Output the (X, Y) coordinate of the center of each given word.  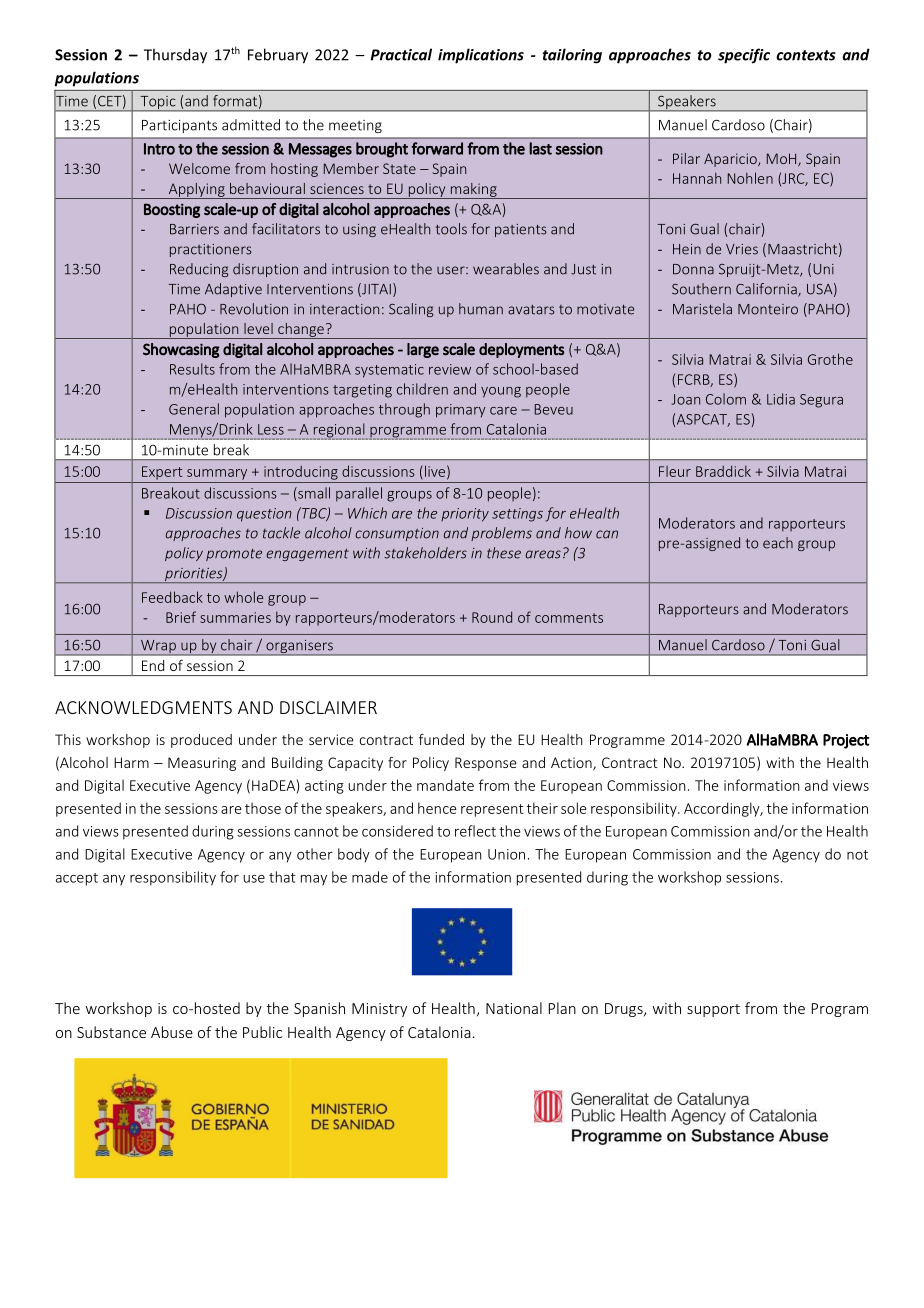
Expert (162, 473)
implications (481, 56)
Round (492, 617)
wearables (506, 269)
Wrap (158, 647)
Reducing (199, 270)
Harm (131, 762)
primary (461, 411)
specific (744, 56)
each (778, 543)
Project (846, 741)
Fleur (675, 471)
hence (437, 808)
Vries (742, 249)
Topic (158, 104)
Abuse (172, 1032)
